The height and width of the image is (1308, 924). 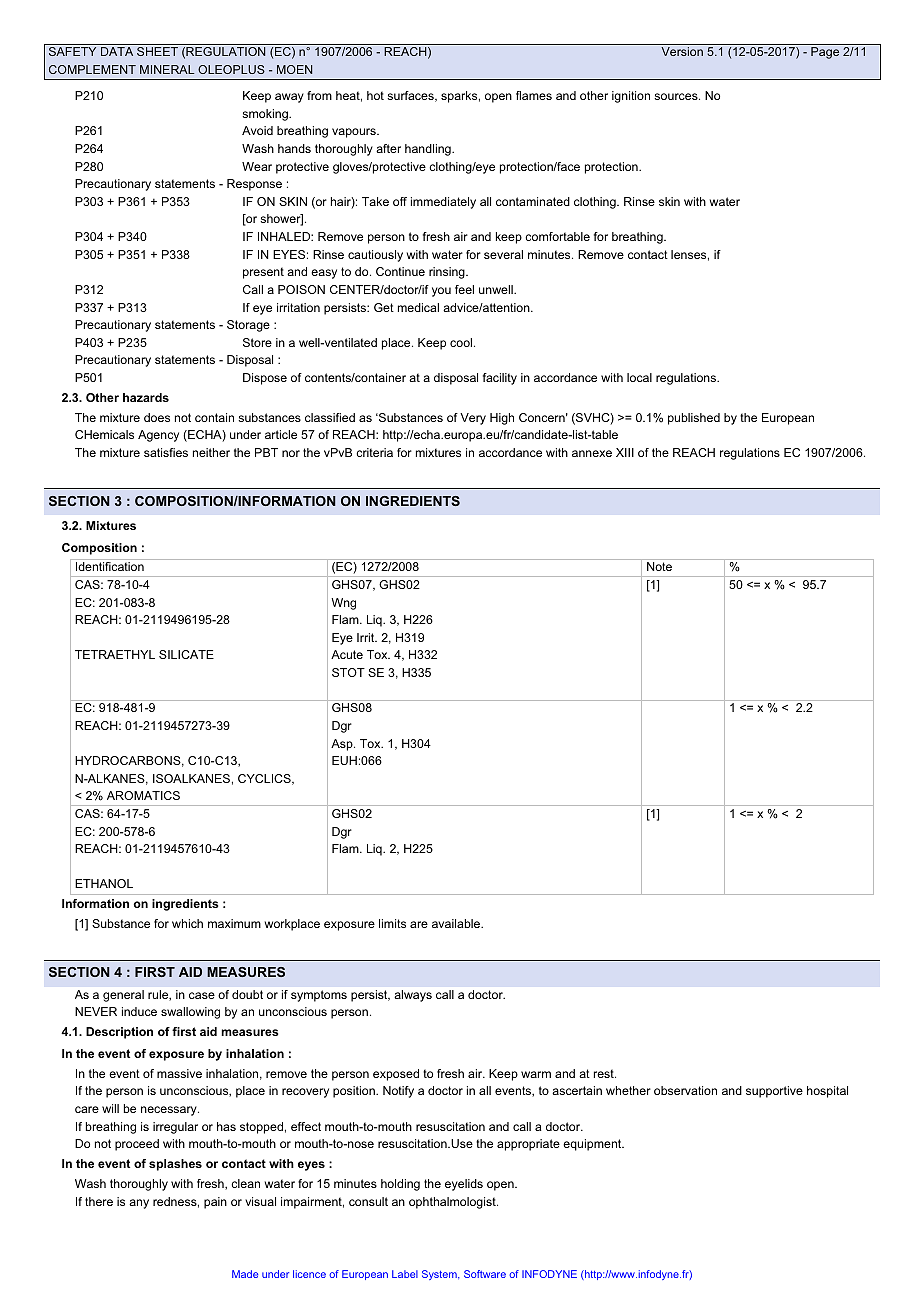 I want to click on cool, so click(x=462, y=342).
